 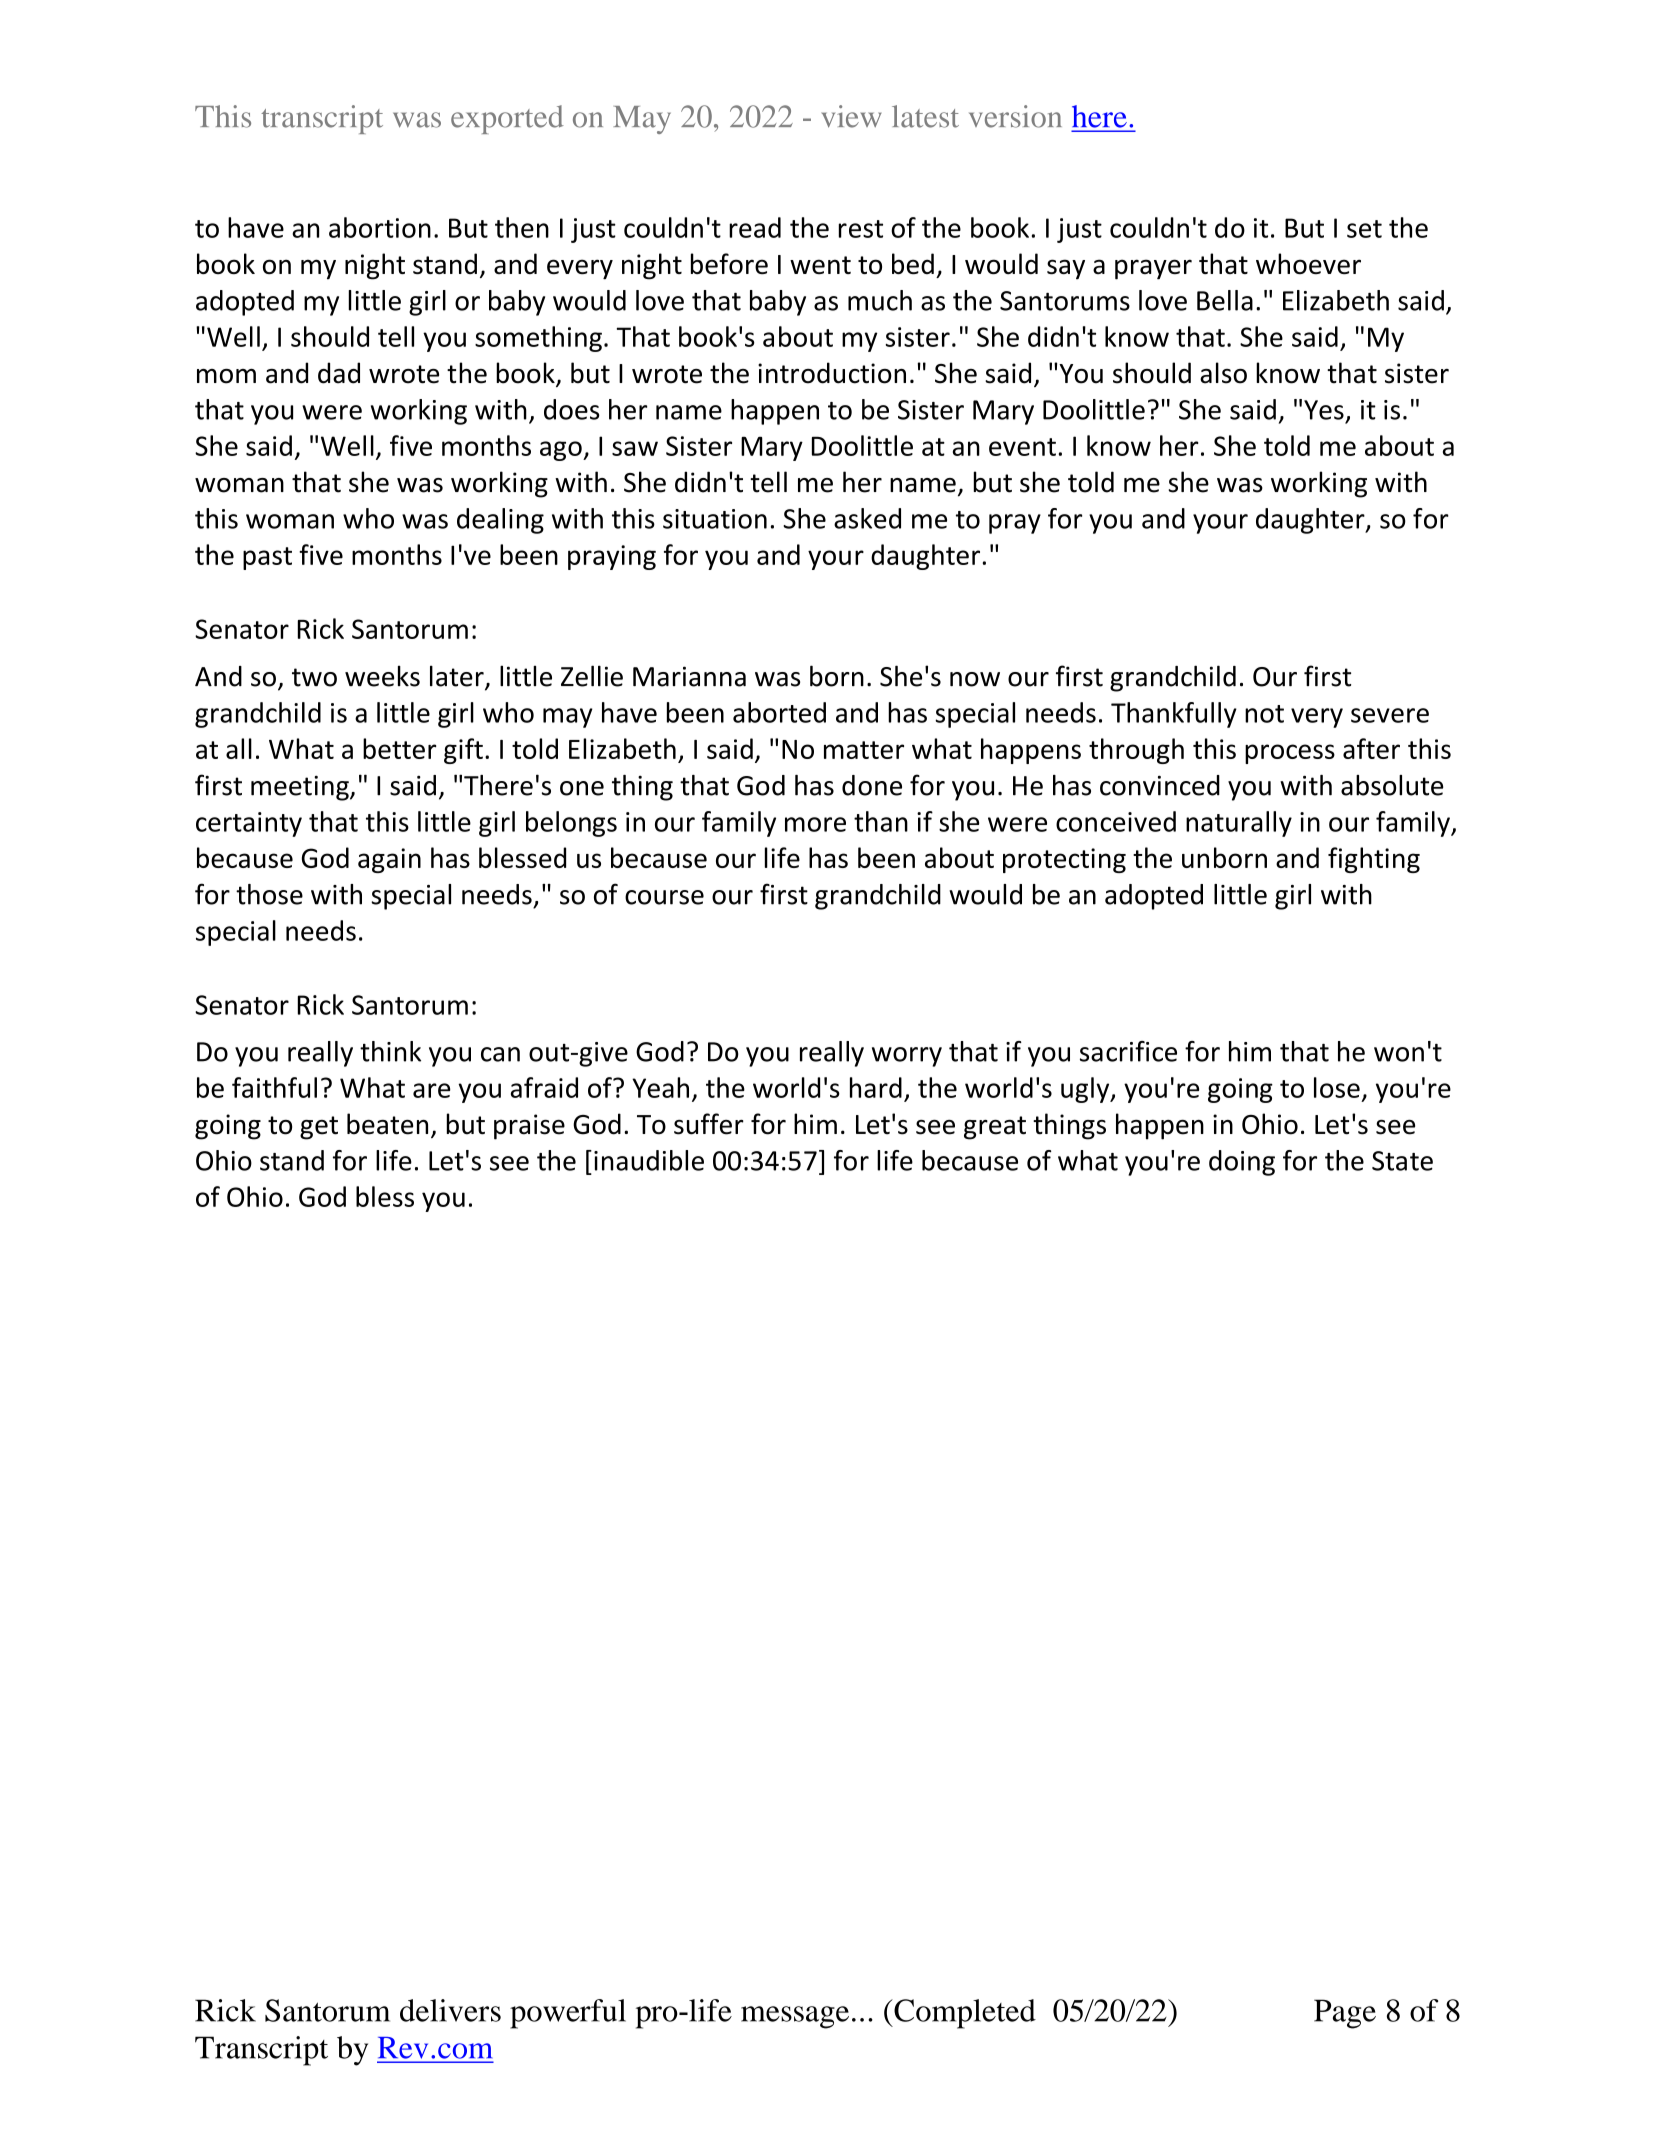 I want to click on abortion, so click(x=380, y=227).
